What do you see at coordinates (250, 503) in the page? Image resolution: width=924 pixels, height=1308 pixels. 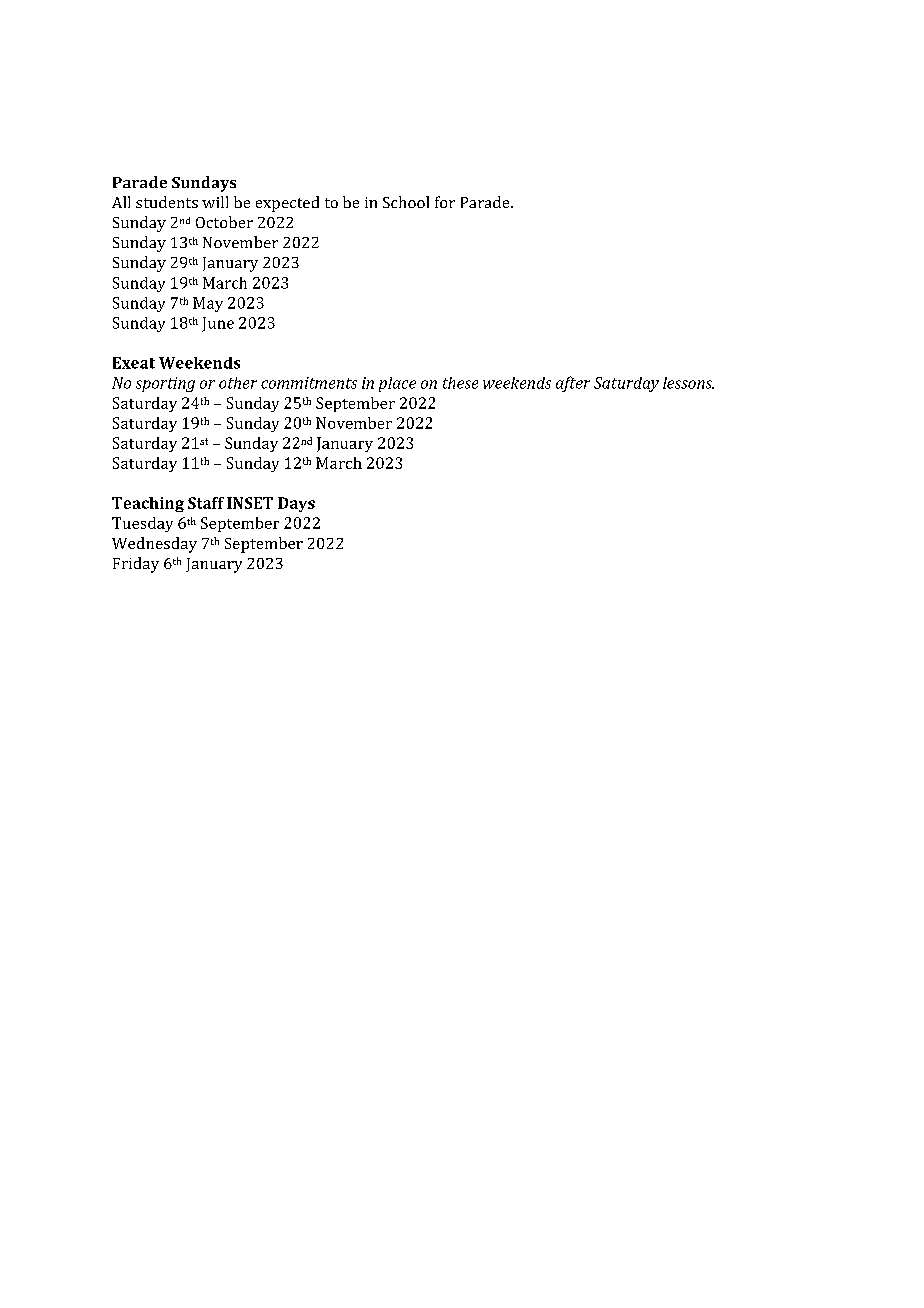 I see `INSET` at bounding box center [250, 503].
